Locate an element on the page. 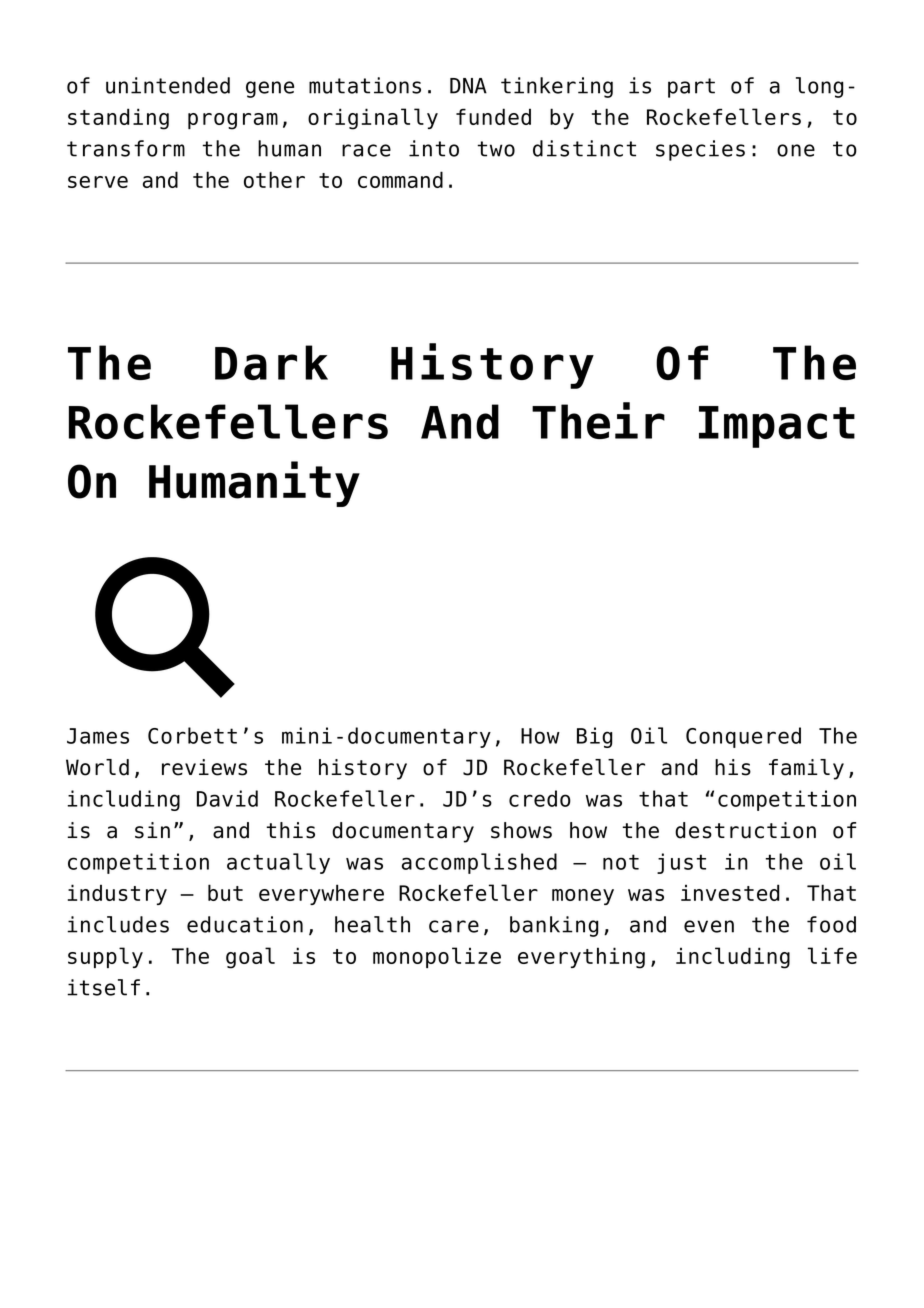 Image resolution: width=924 pixels, height=1308 pixels. part is located at coordinates (691, 88).
